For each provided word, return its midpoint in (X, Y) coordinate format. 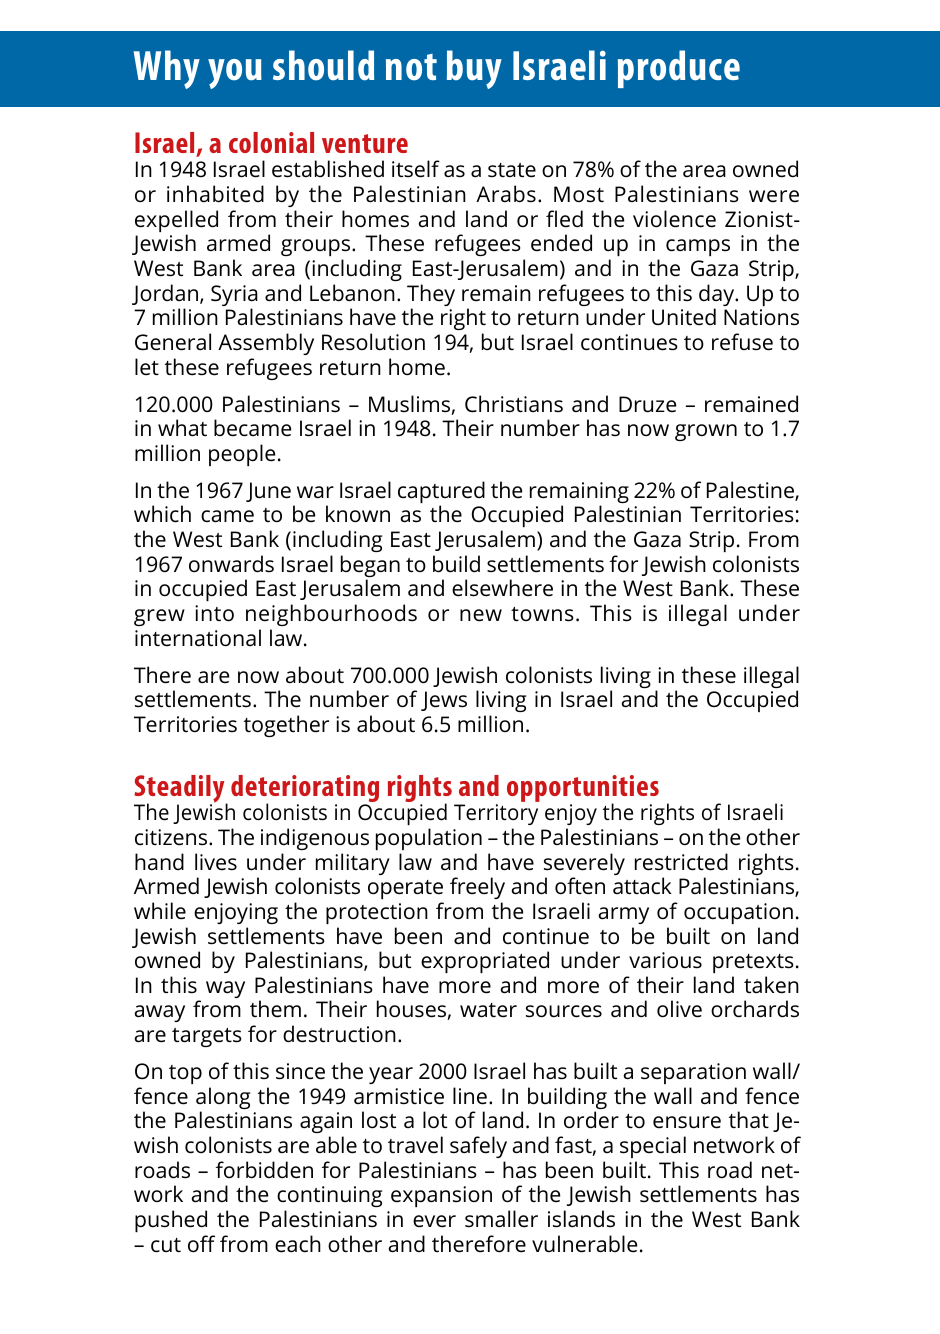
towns (542, 614)
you (235, 74)
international (198, 638)
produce (679, 69)
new (481, 615)
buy (474, 69)
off (201, 1244)
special (653, 1147)
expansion (441, 1196)
